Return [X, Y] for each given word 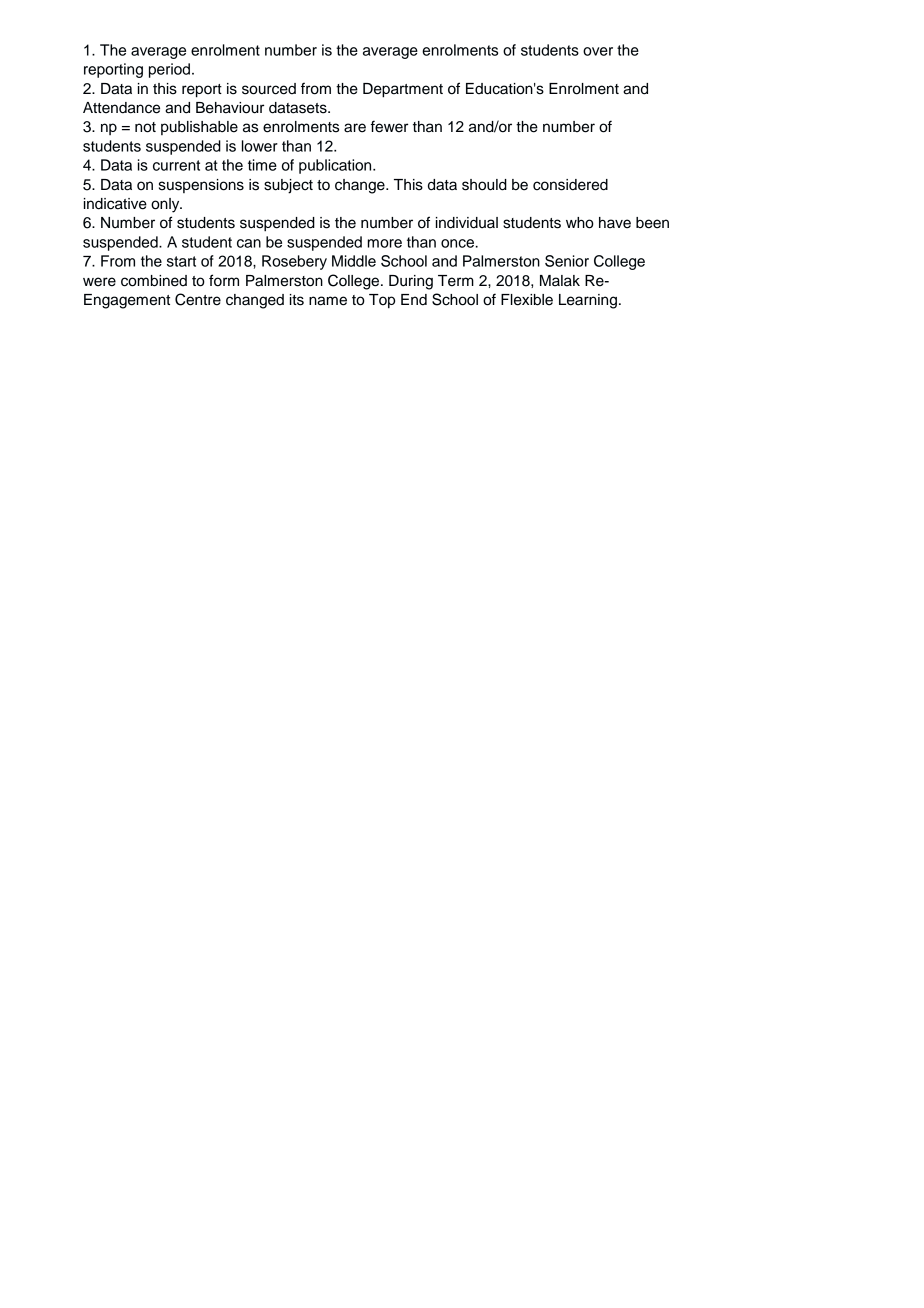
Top [382, 301]
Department [403, 90]
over [598, 51]
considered [570, 185]
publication [336, 166]
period [171, 70]
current [176, 165]
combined [154, 281]
